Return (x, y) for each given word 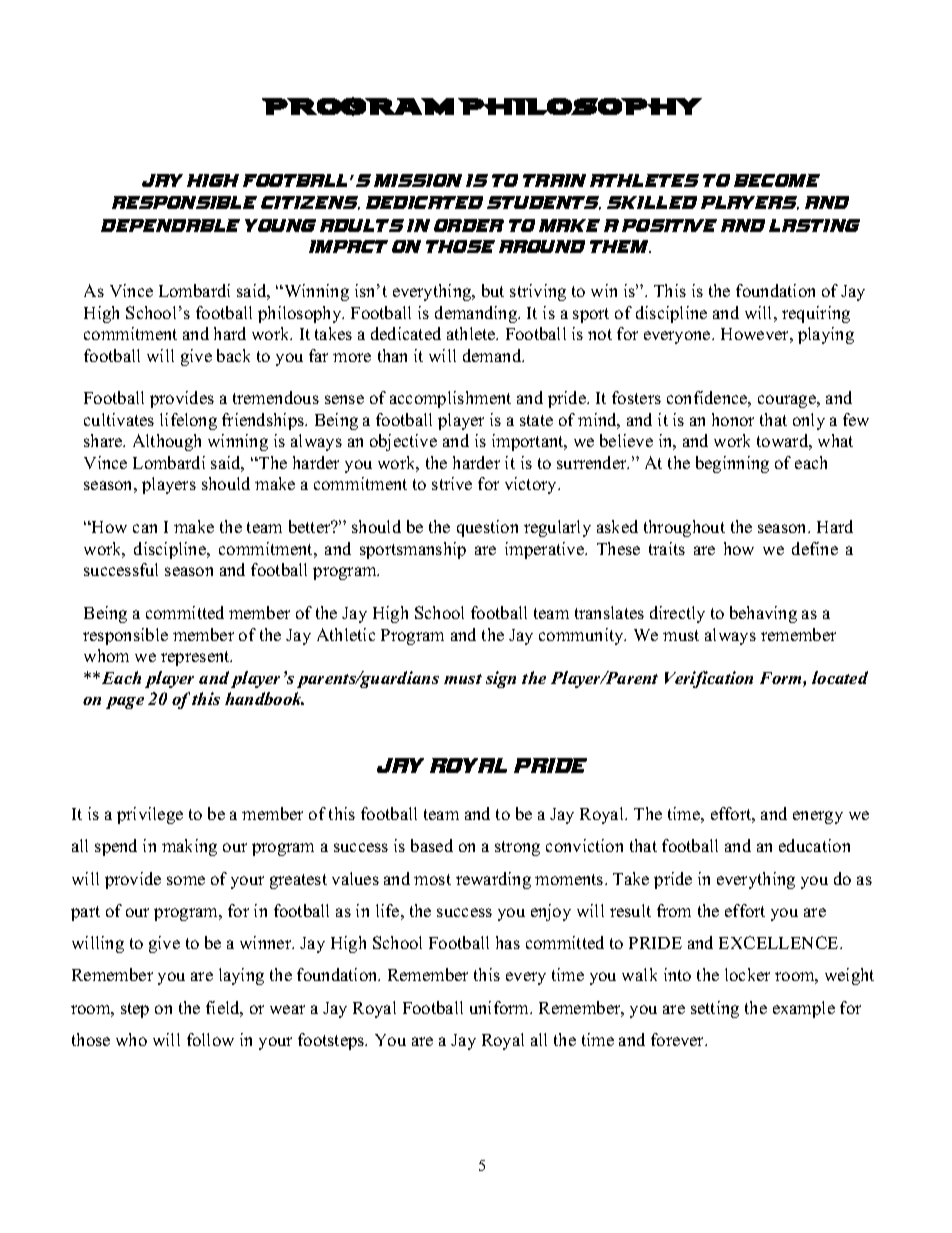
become (777, 180)
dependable (170, 225)
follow (210, 1039)
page (125, 703)
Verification (709, 679)
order (469, 225)
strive (452, 483)
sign (501, 679)
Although (167, 442)
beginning (732, 464)
